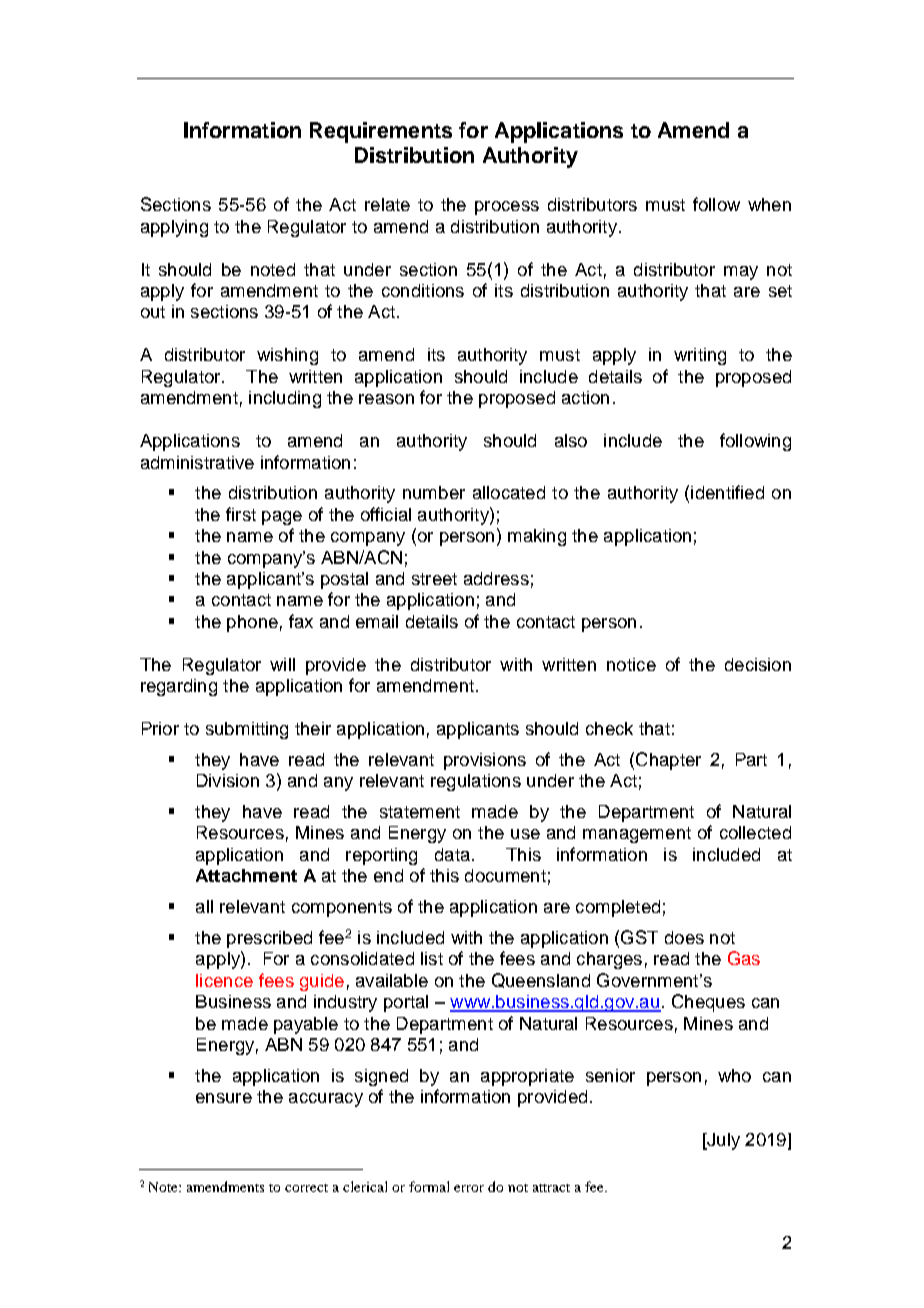 The image size is (924, 1308). What do you see at coordinates (377, 621) in the screenshot?
I see `email` at bounding box center [377, 621].
